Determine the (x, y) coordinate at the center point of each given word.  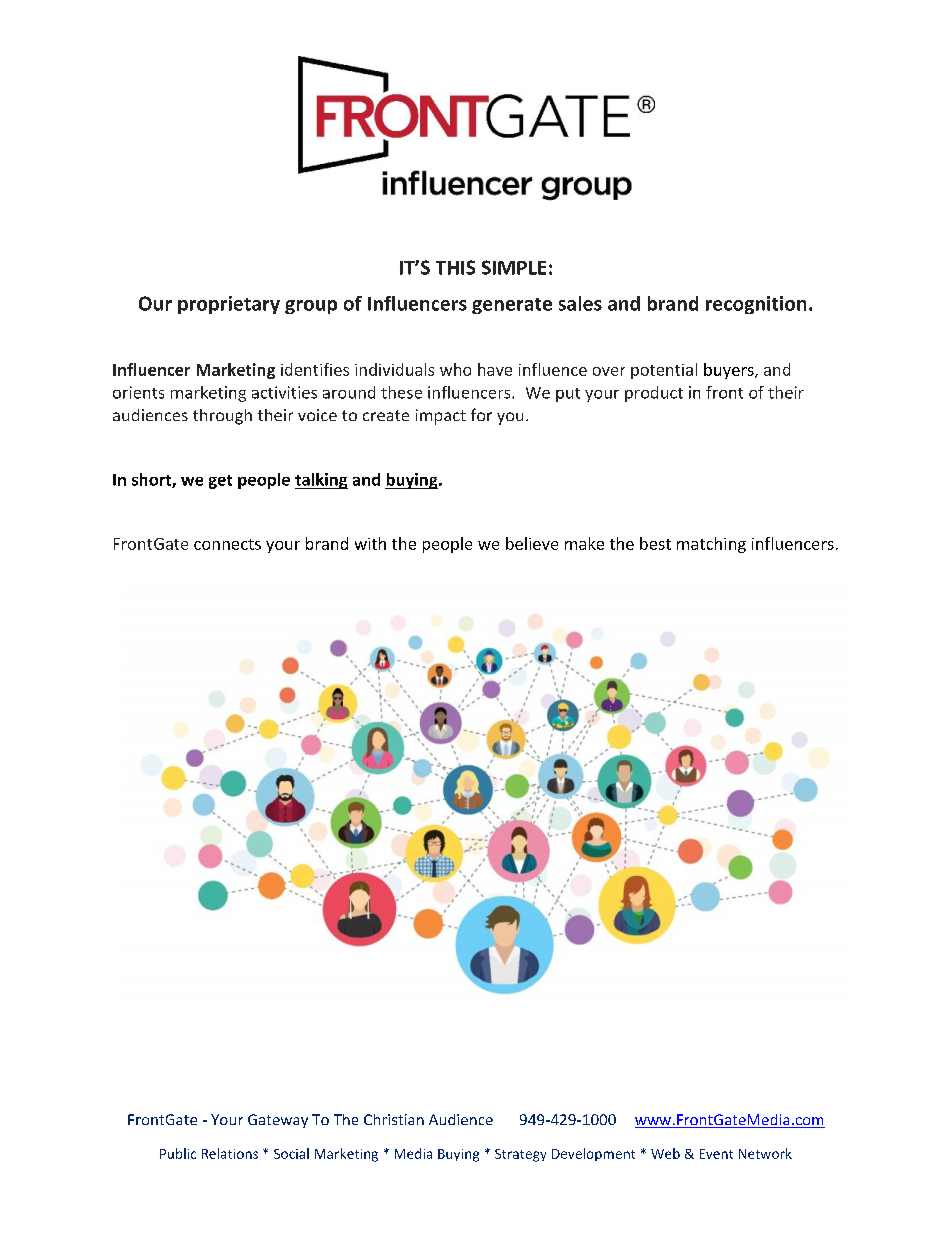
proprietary (229, 305)
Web (665, 1153)
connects (227, 544)
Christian (394, 1119)
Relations (230, 1153)
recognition (756, 305)
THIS (455, 267)
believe (532, 543)
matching (711, 545)
